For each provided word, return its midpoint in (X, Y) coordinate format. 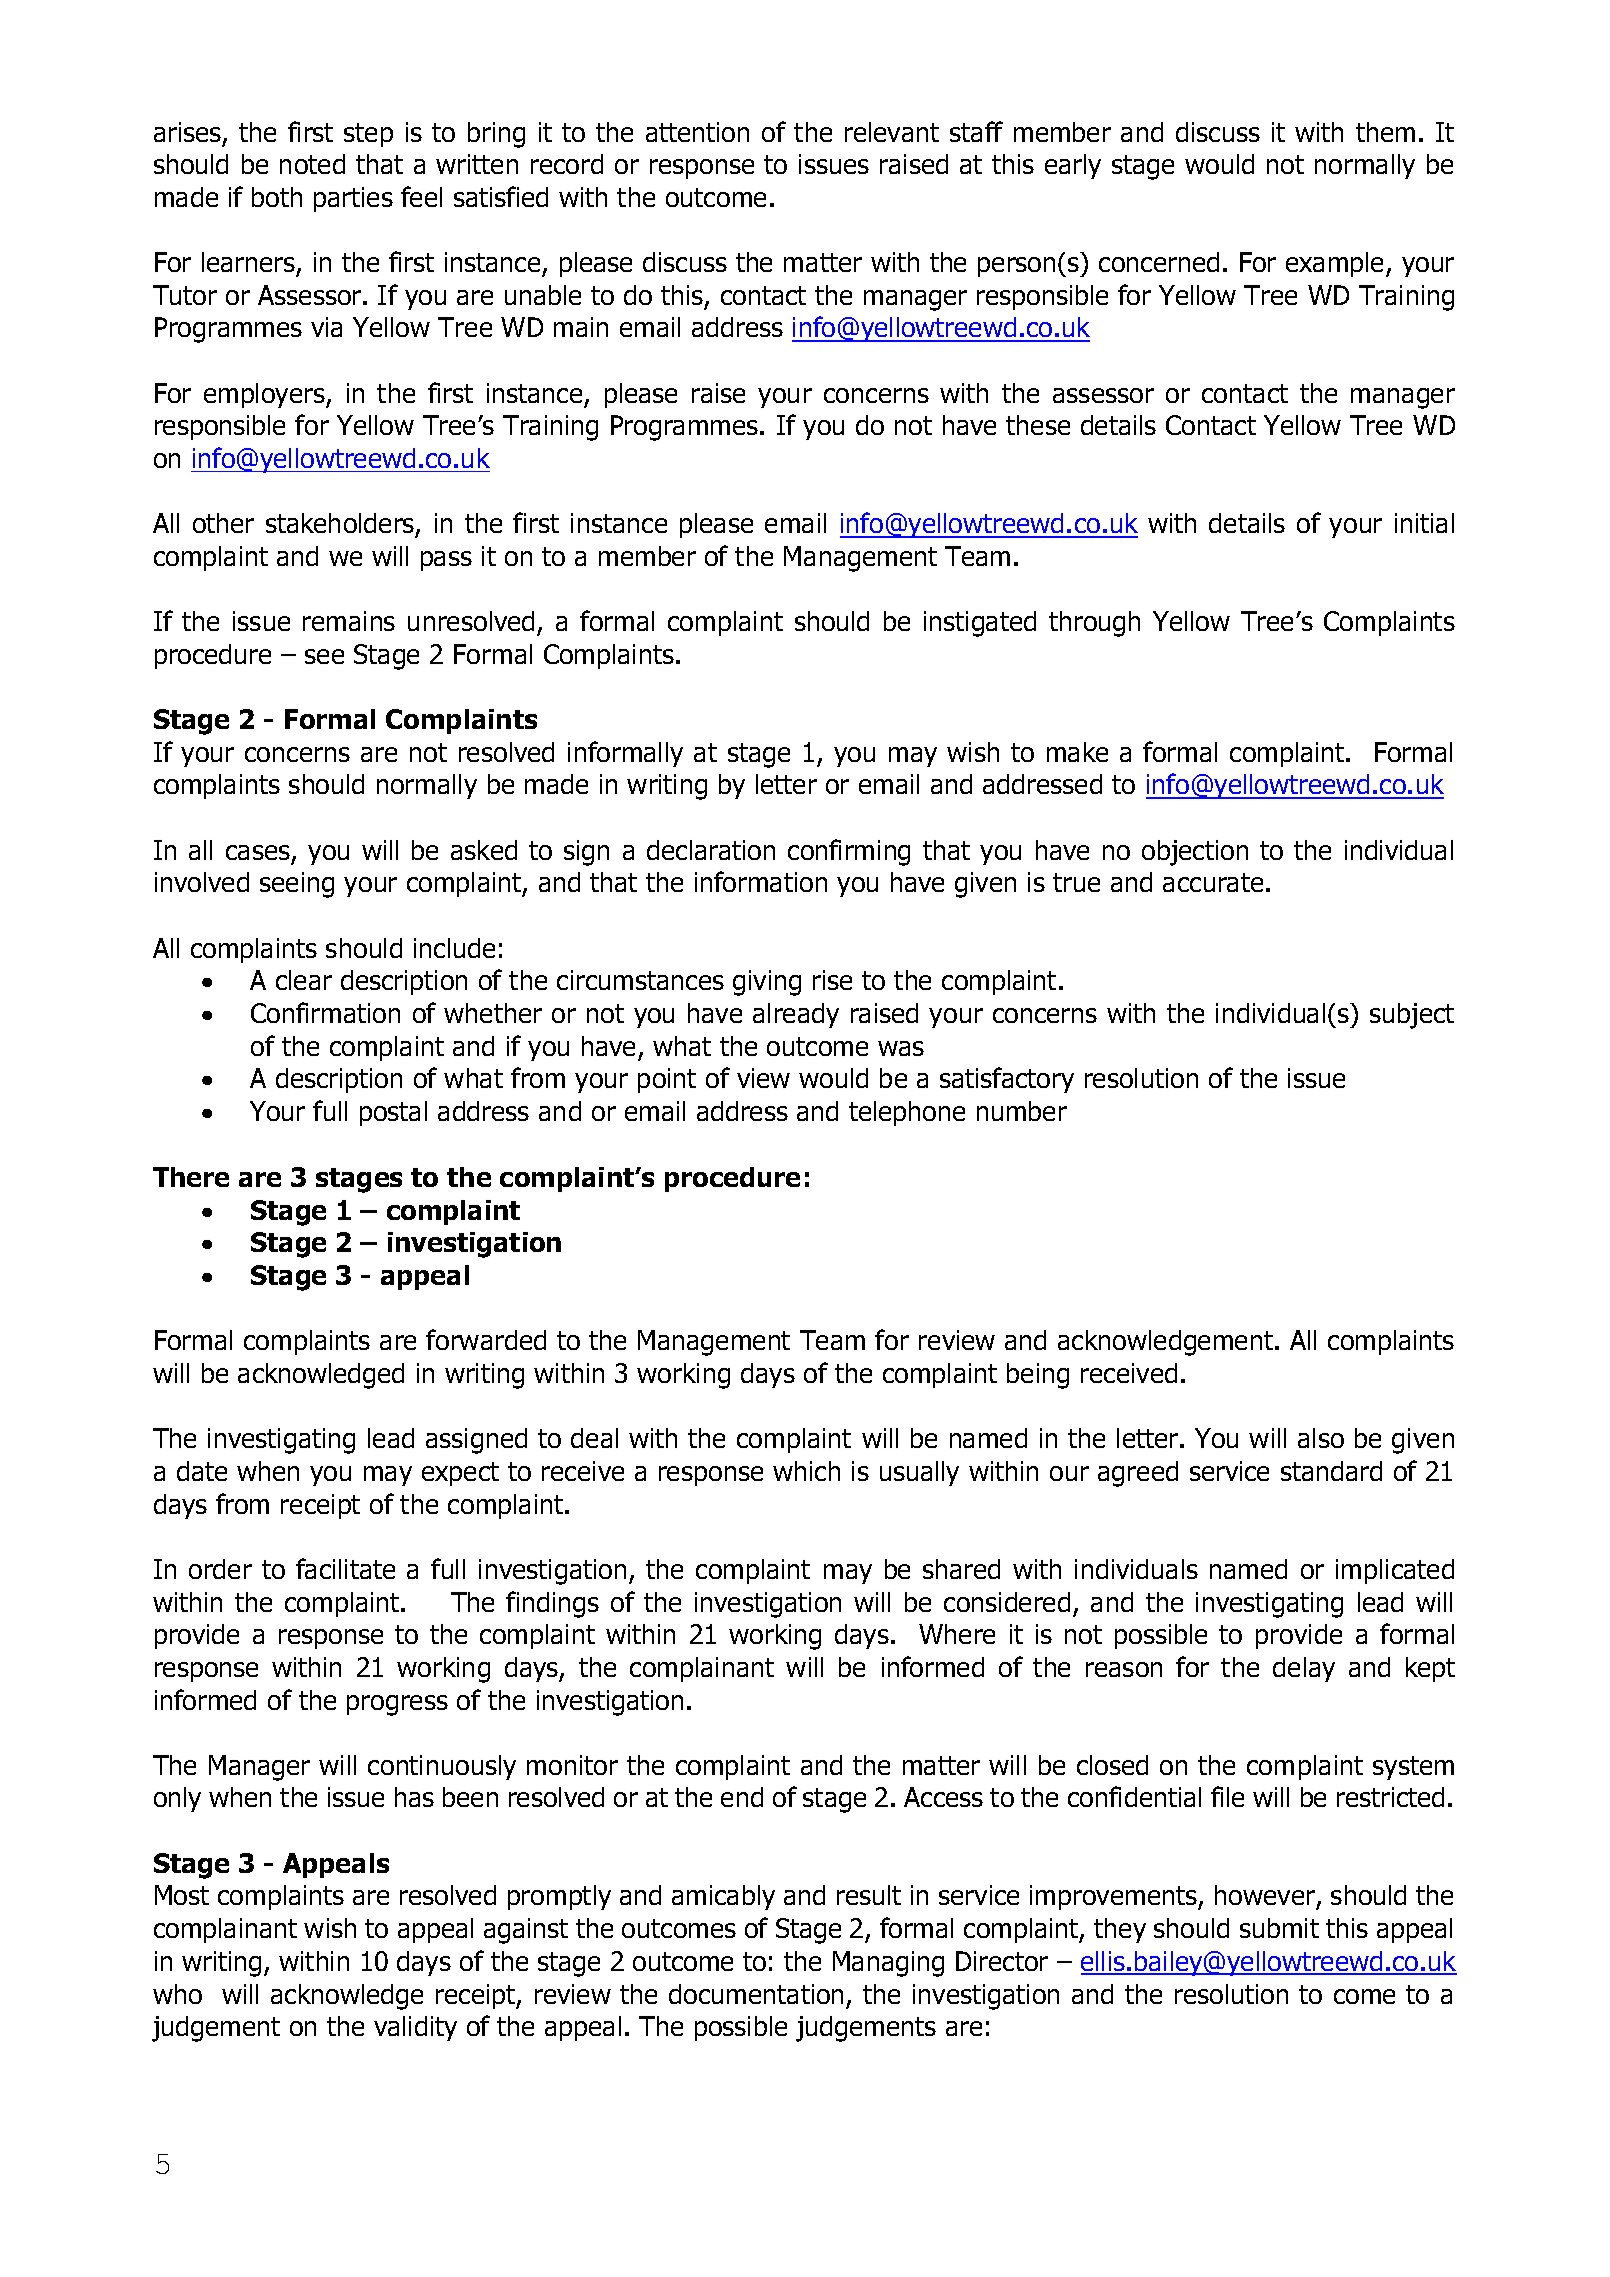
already (796, 1015)
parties (353, 199)
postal (393, 1113)
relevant (892, 132)
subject (1412, 1016)
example (1336, 264)
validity (415, 2028)
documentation (756, 1994)
